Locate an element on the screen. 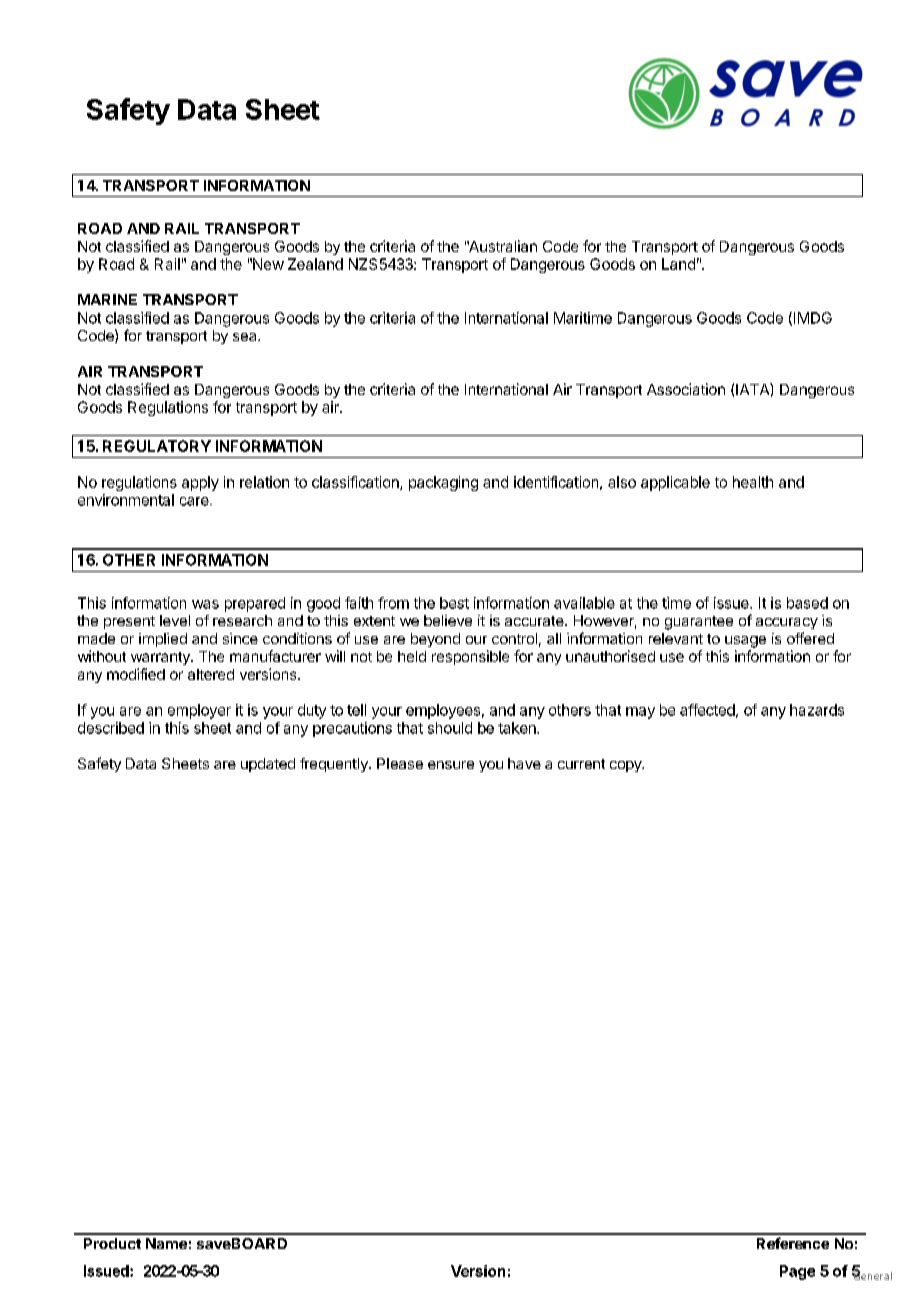 The height and width of the screenshot is (1307, 924). Page is located at coordinates (797, 1272).
